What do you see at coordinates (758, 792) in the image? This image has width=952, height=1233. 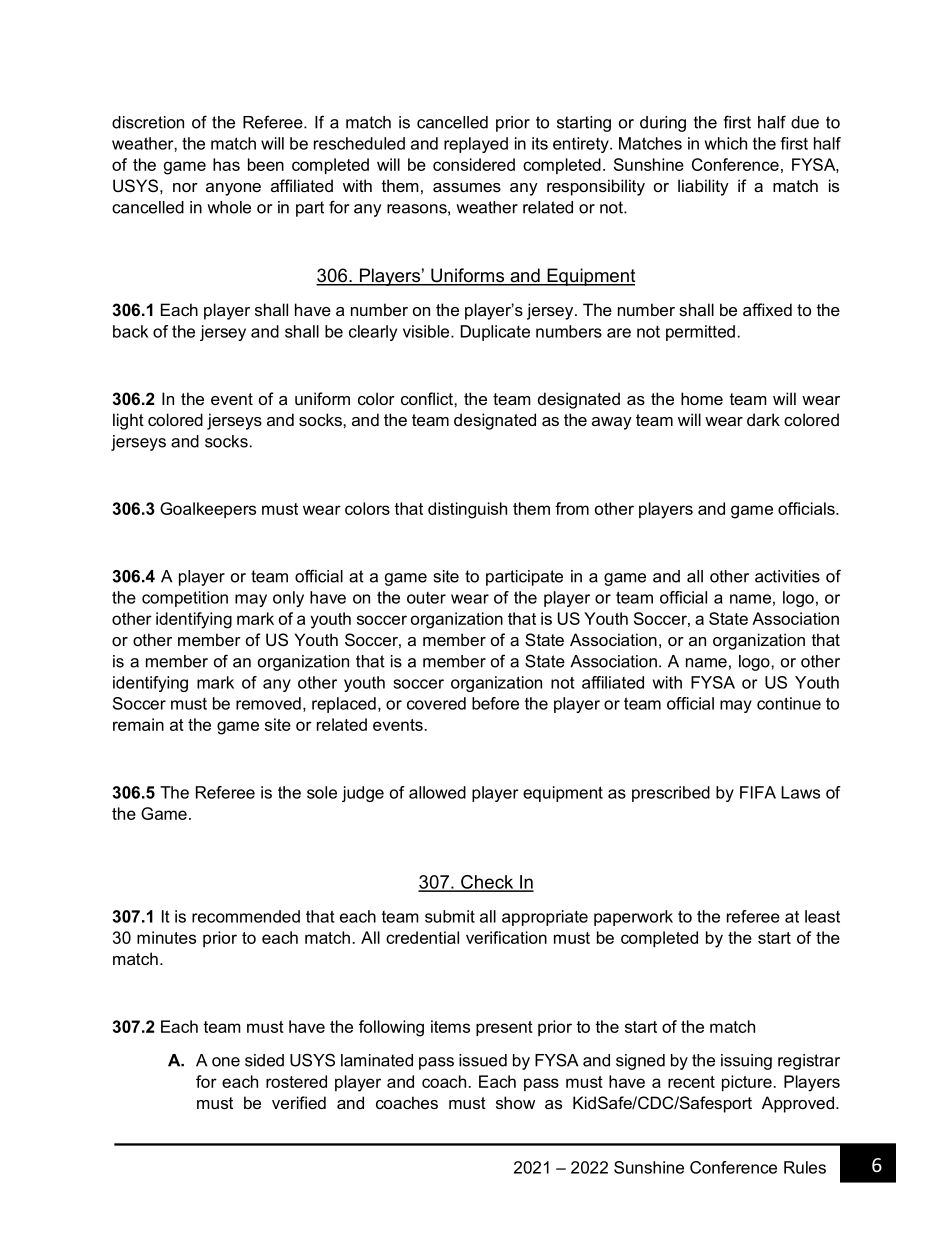 I see `FIFA` at bounding box center [758, 792].
